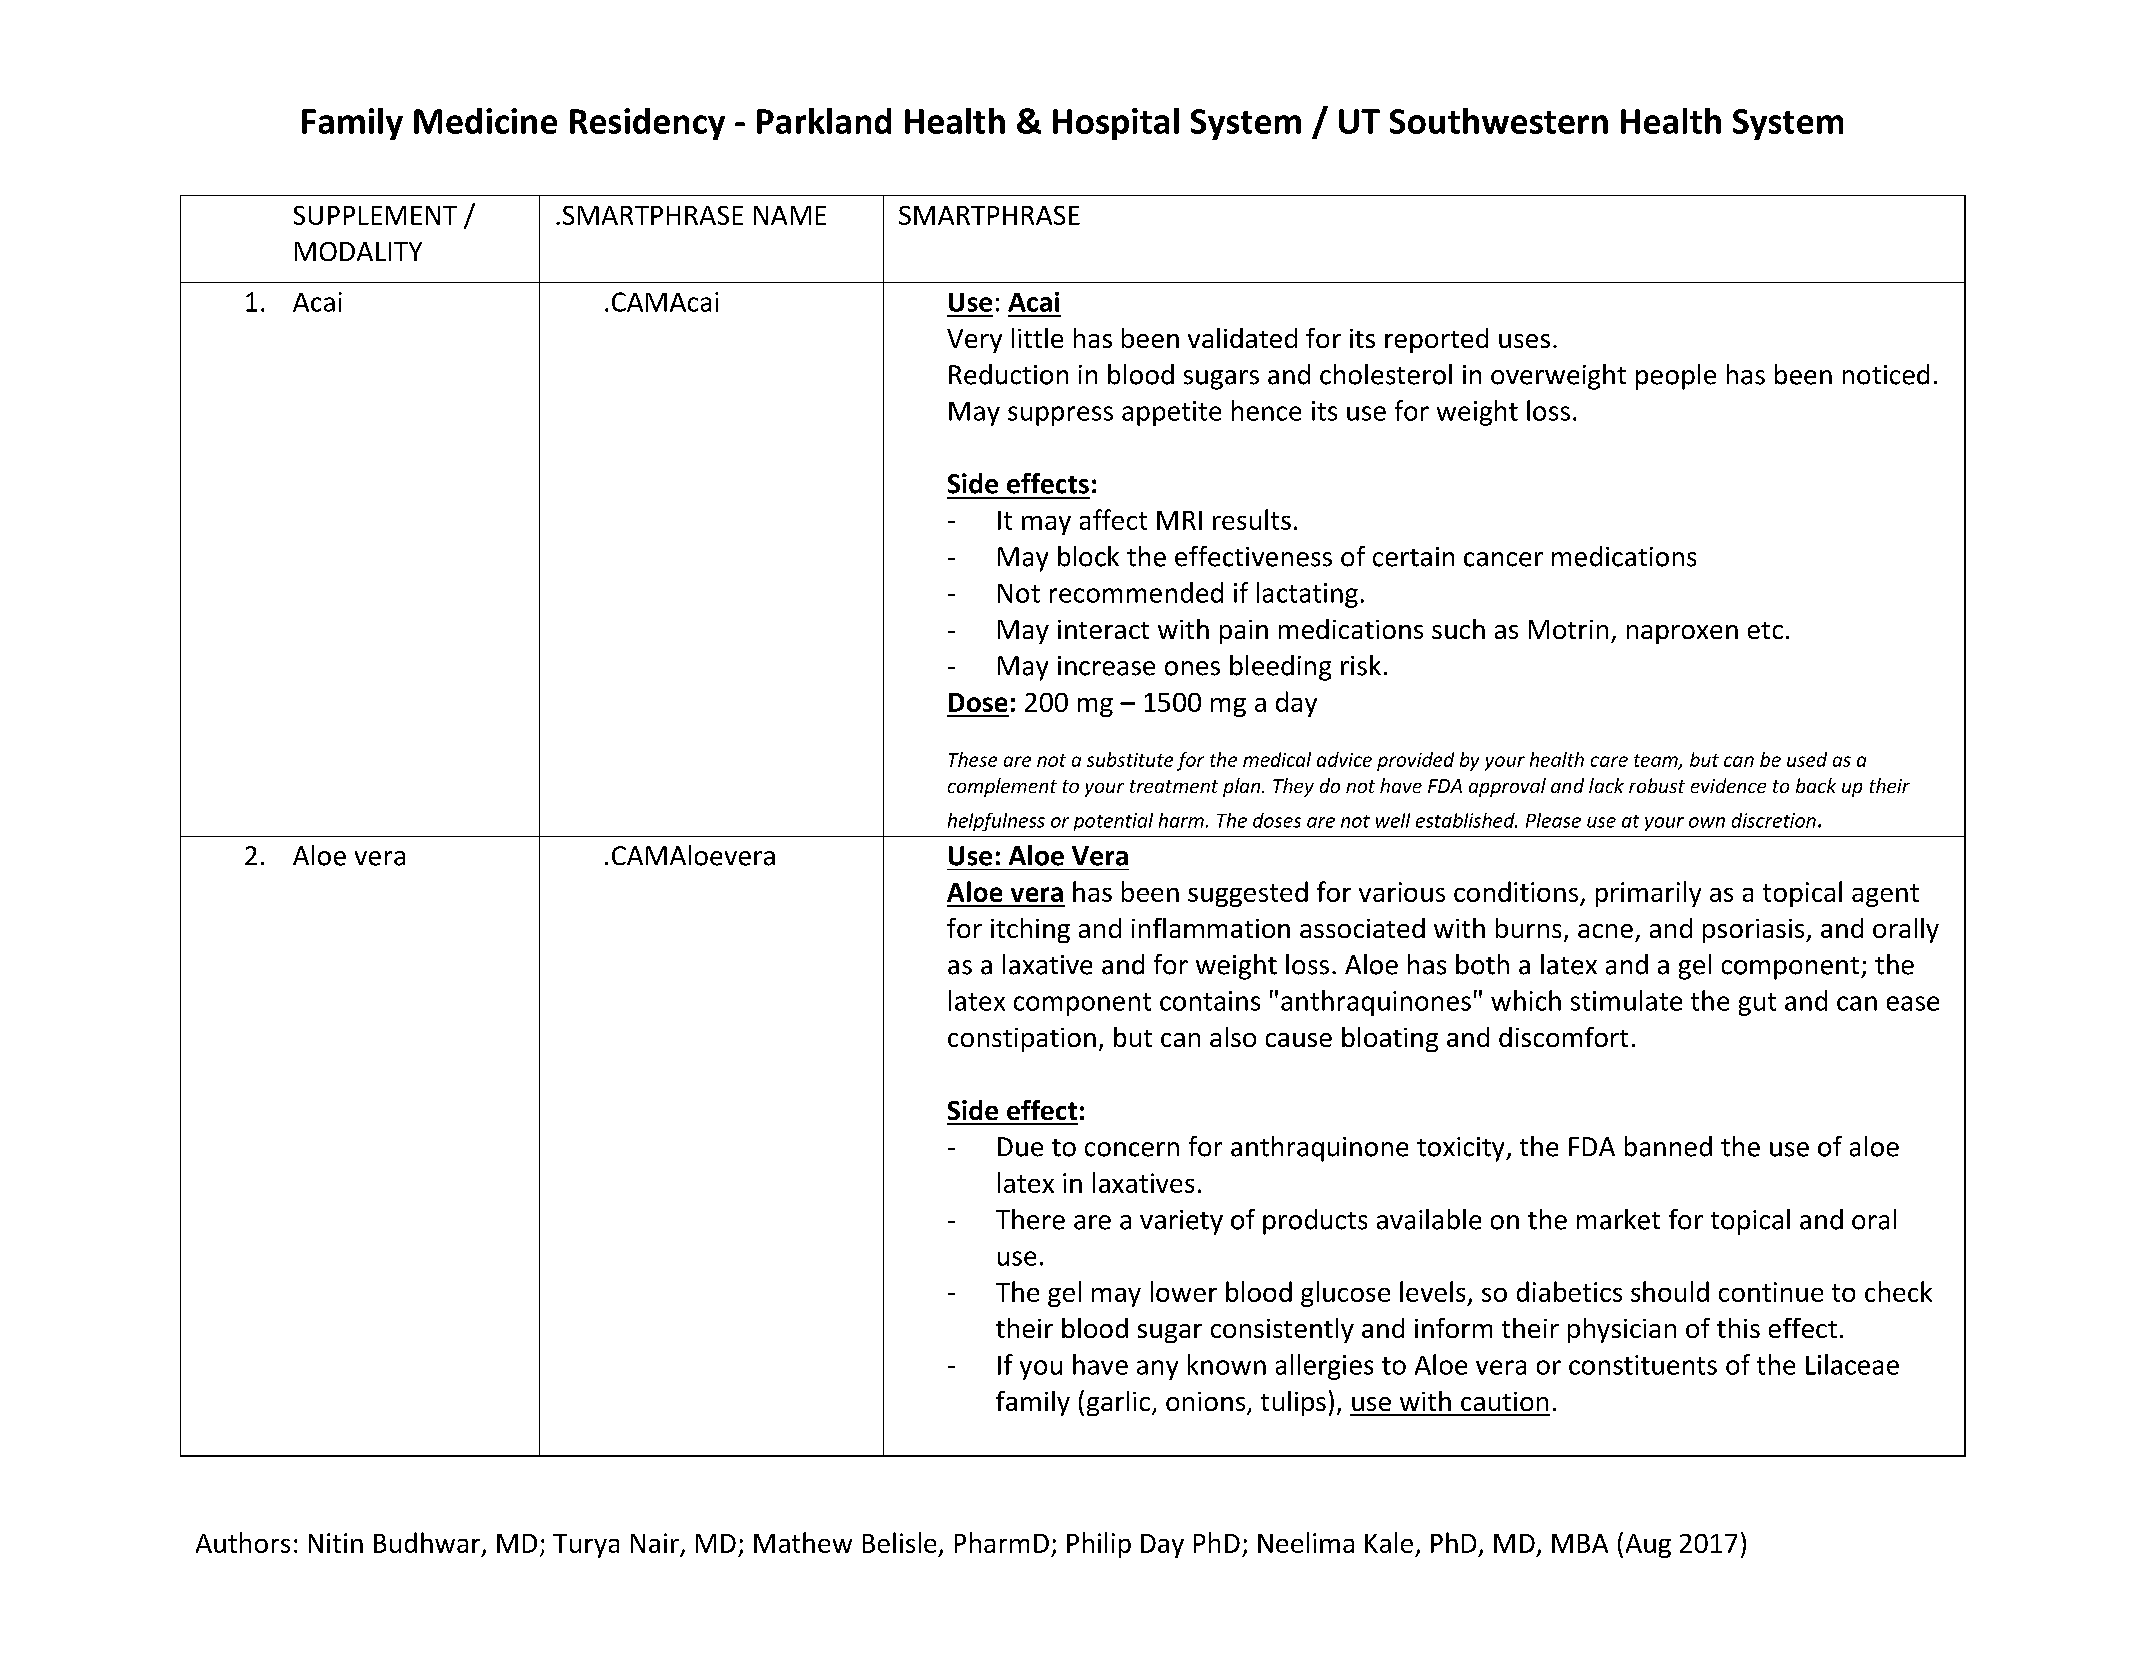  Describe the element at coordinates (336, 1543) in the screenshot. I see `Nitin` at that location.
